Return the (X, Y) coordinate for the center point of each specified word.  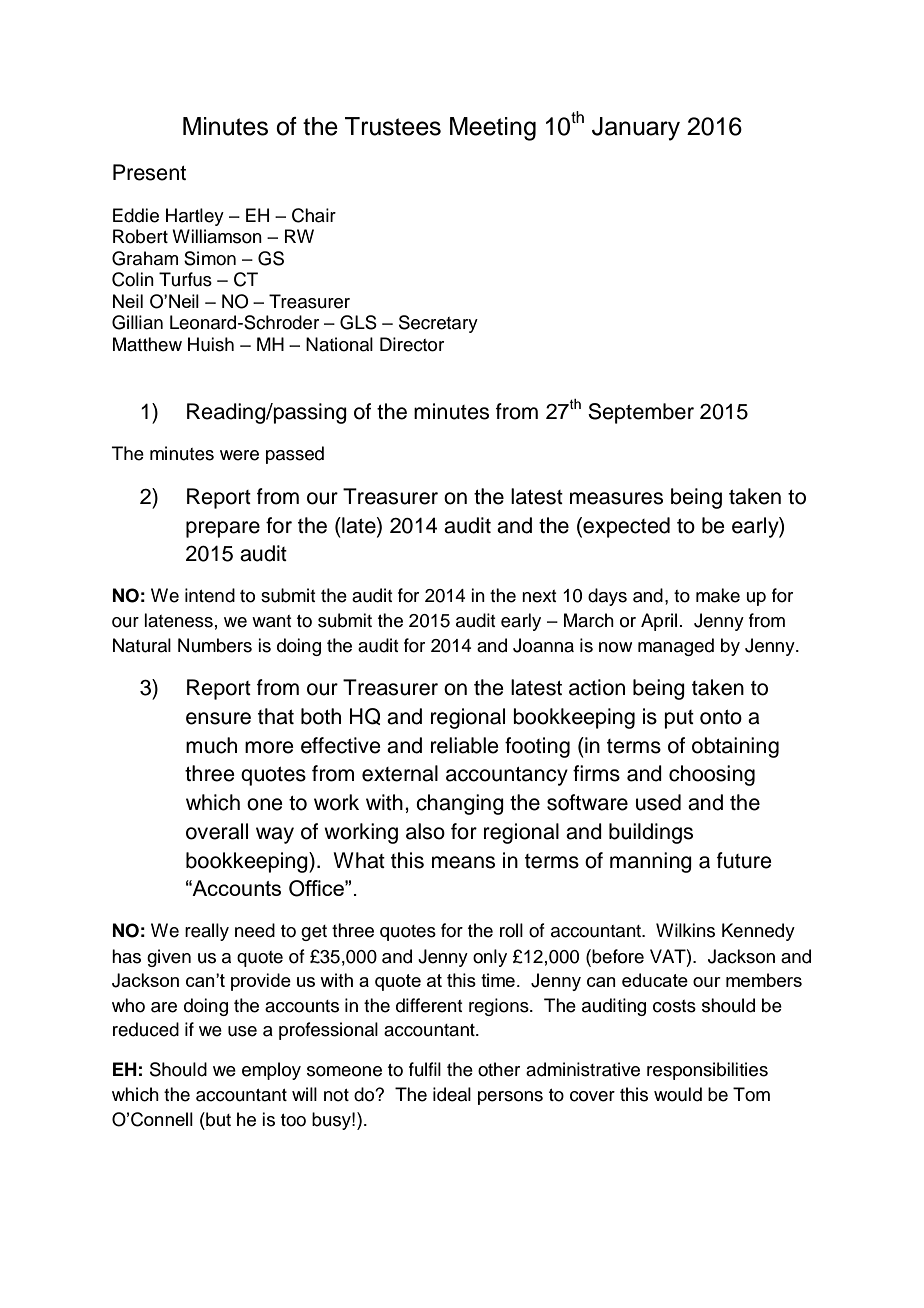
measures (616, 498)
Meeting (493, 129)
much (211, 745)
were (239, 455)
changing (460, 804)
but (217, 1119)
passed (295, 455)
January (636, 129)
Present (149, 172)
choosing (712, 775)
